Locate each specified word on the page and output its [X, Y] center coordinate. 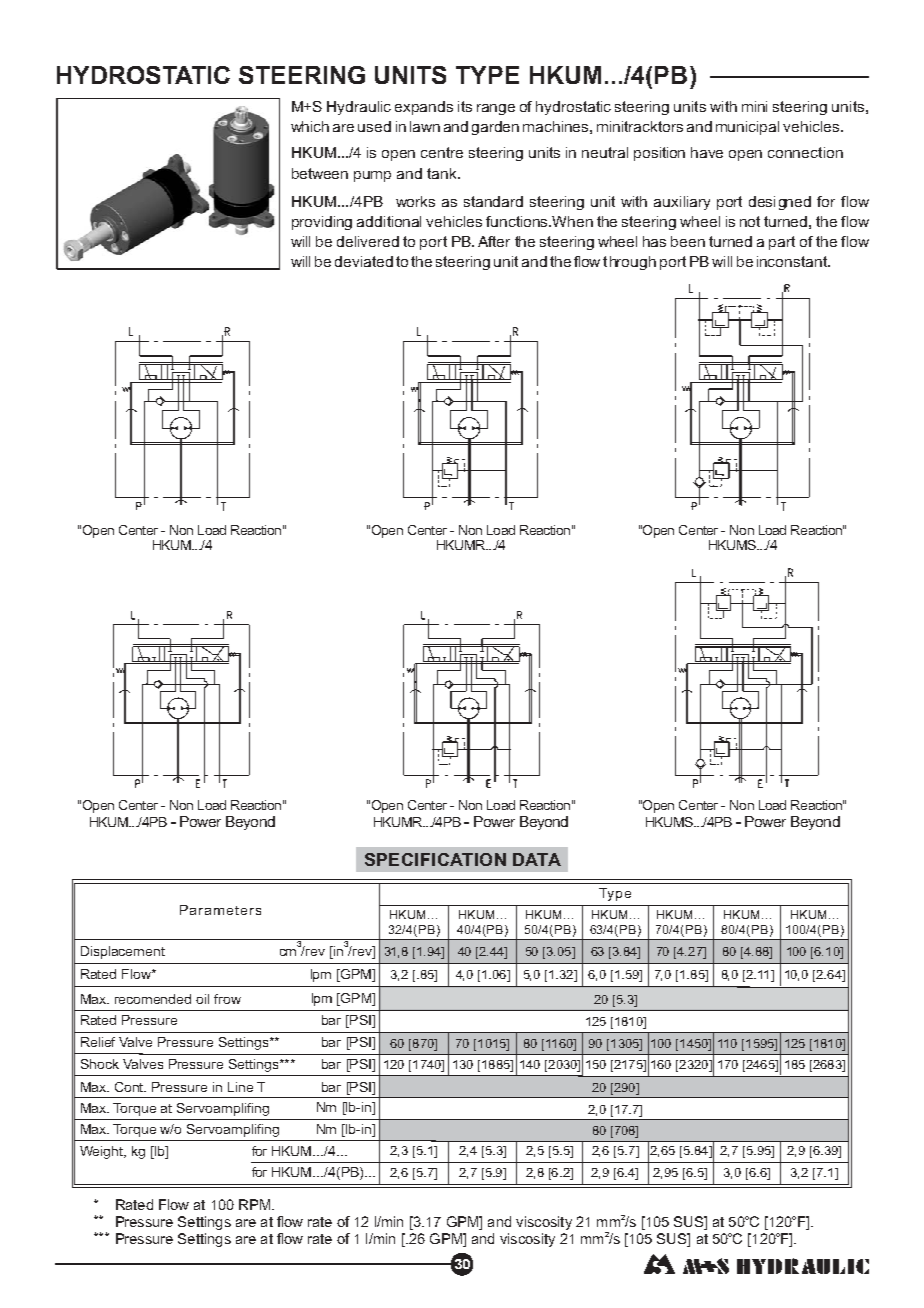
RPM [254, 1204]
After [494, 241]
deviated [364, 261]
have [707, 152]
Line [240, 1087]
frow [227, 999]
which [310, 126]
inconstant [793, 261]
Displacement [123, 952]
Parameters [220, 910]
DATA [537, 859]
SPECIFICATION [435, 859]
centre [442, 152]
